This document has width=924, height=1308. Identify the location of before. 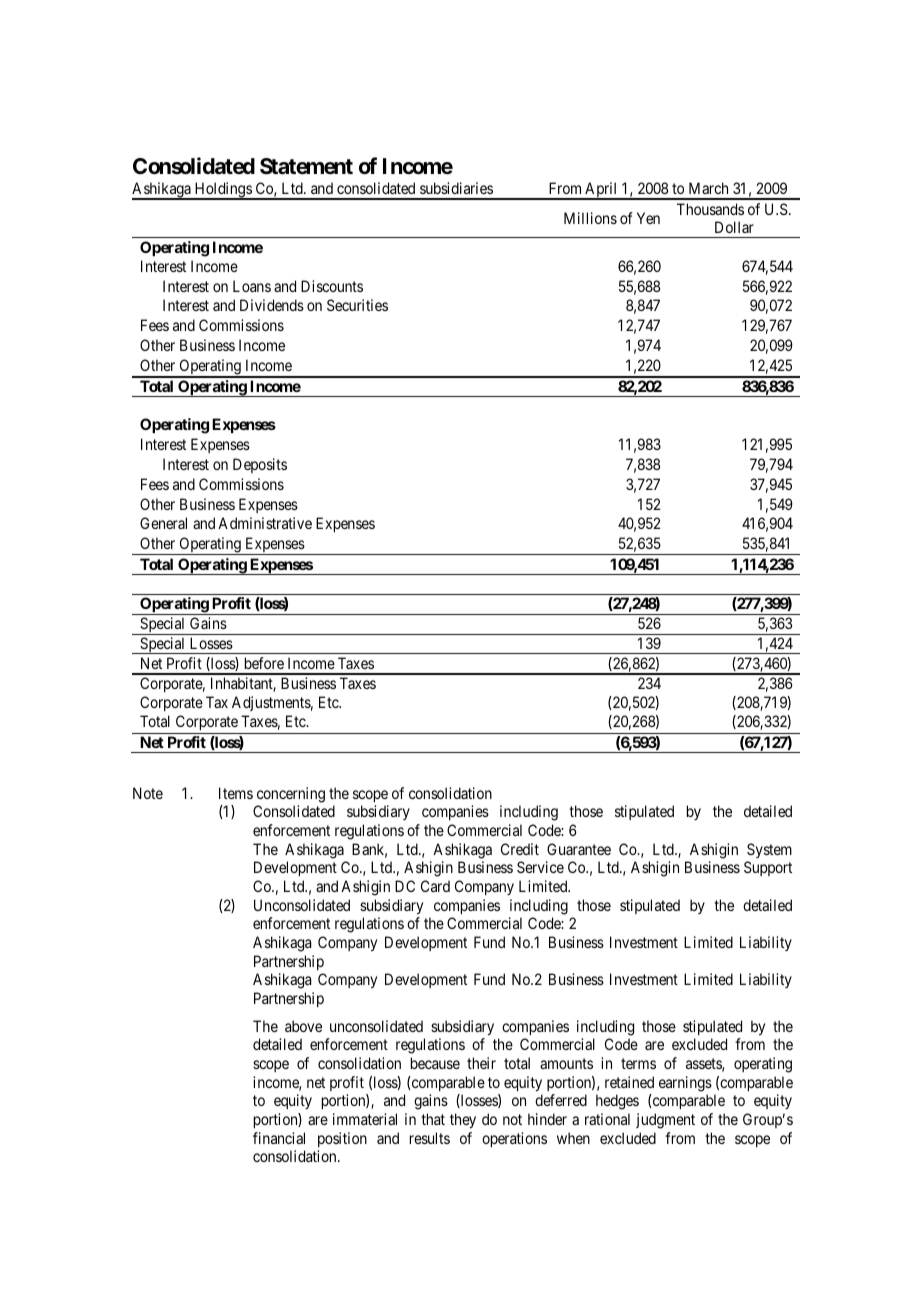
(264, 663).
